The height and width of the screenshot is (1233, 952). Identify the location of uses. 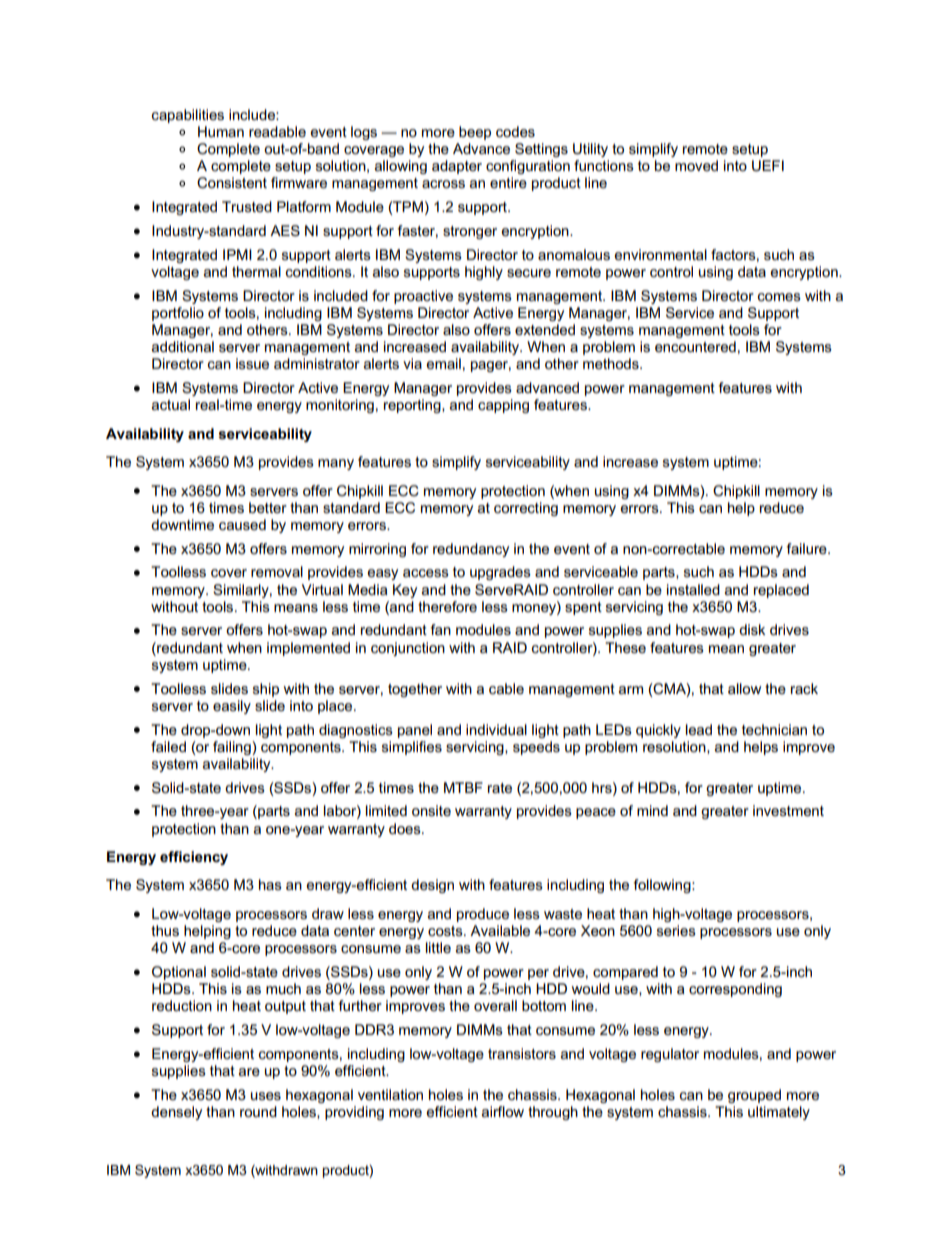
(266, 1096).
